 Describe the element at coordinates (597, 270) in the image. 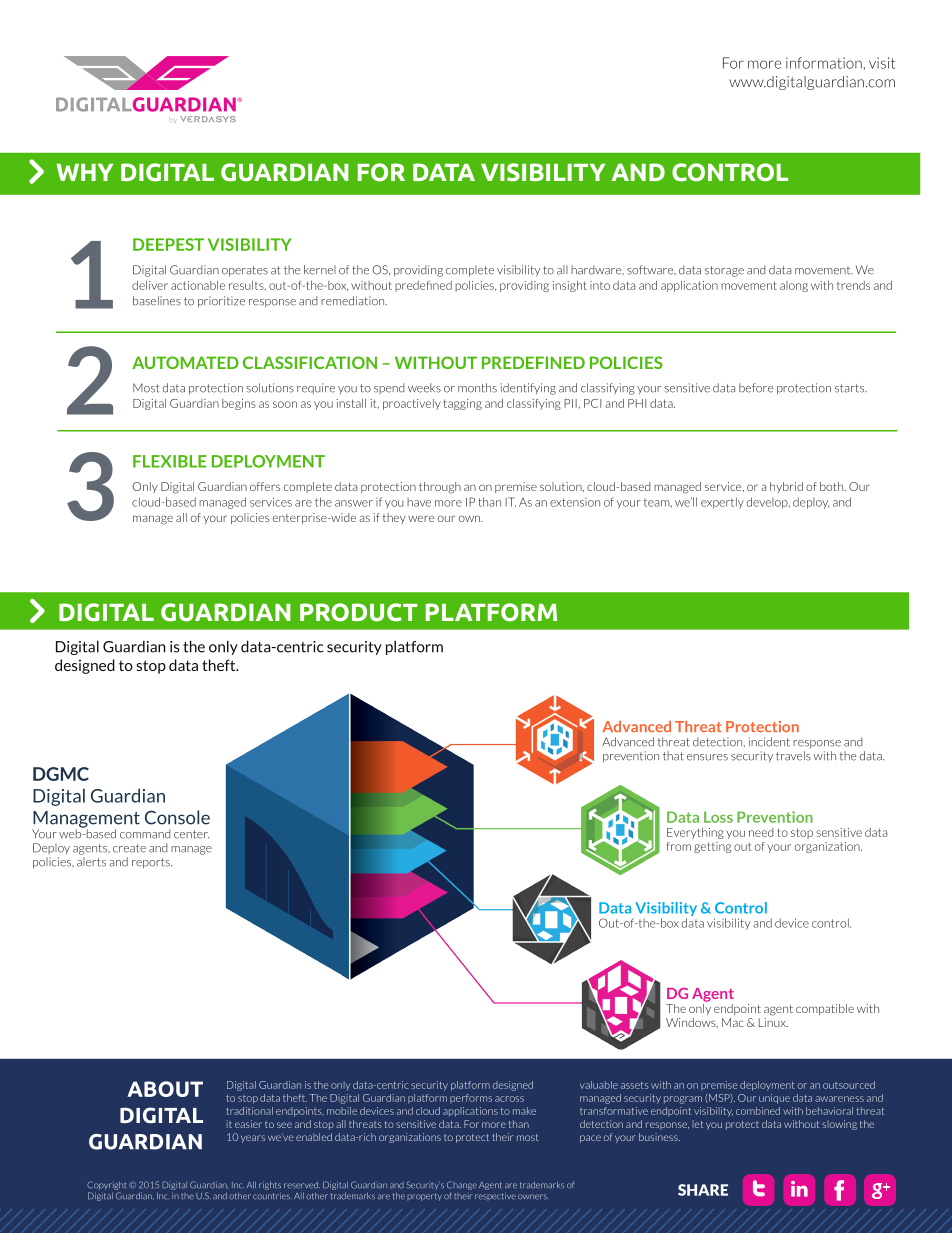

I see `hardware` at that location.
